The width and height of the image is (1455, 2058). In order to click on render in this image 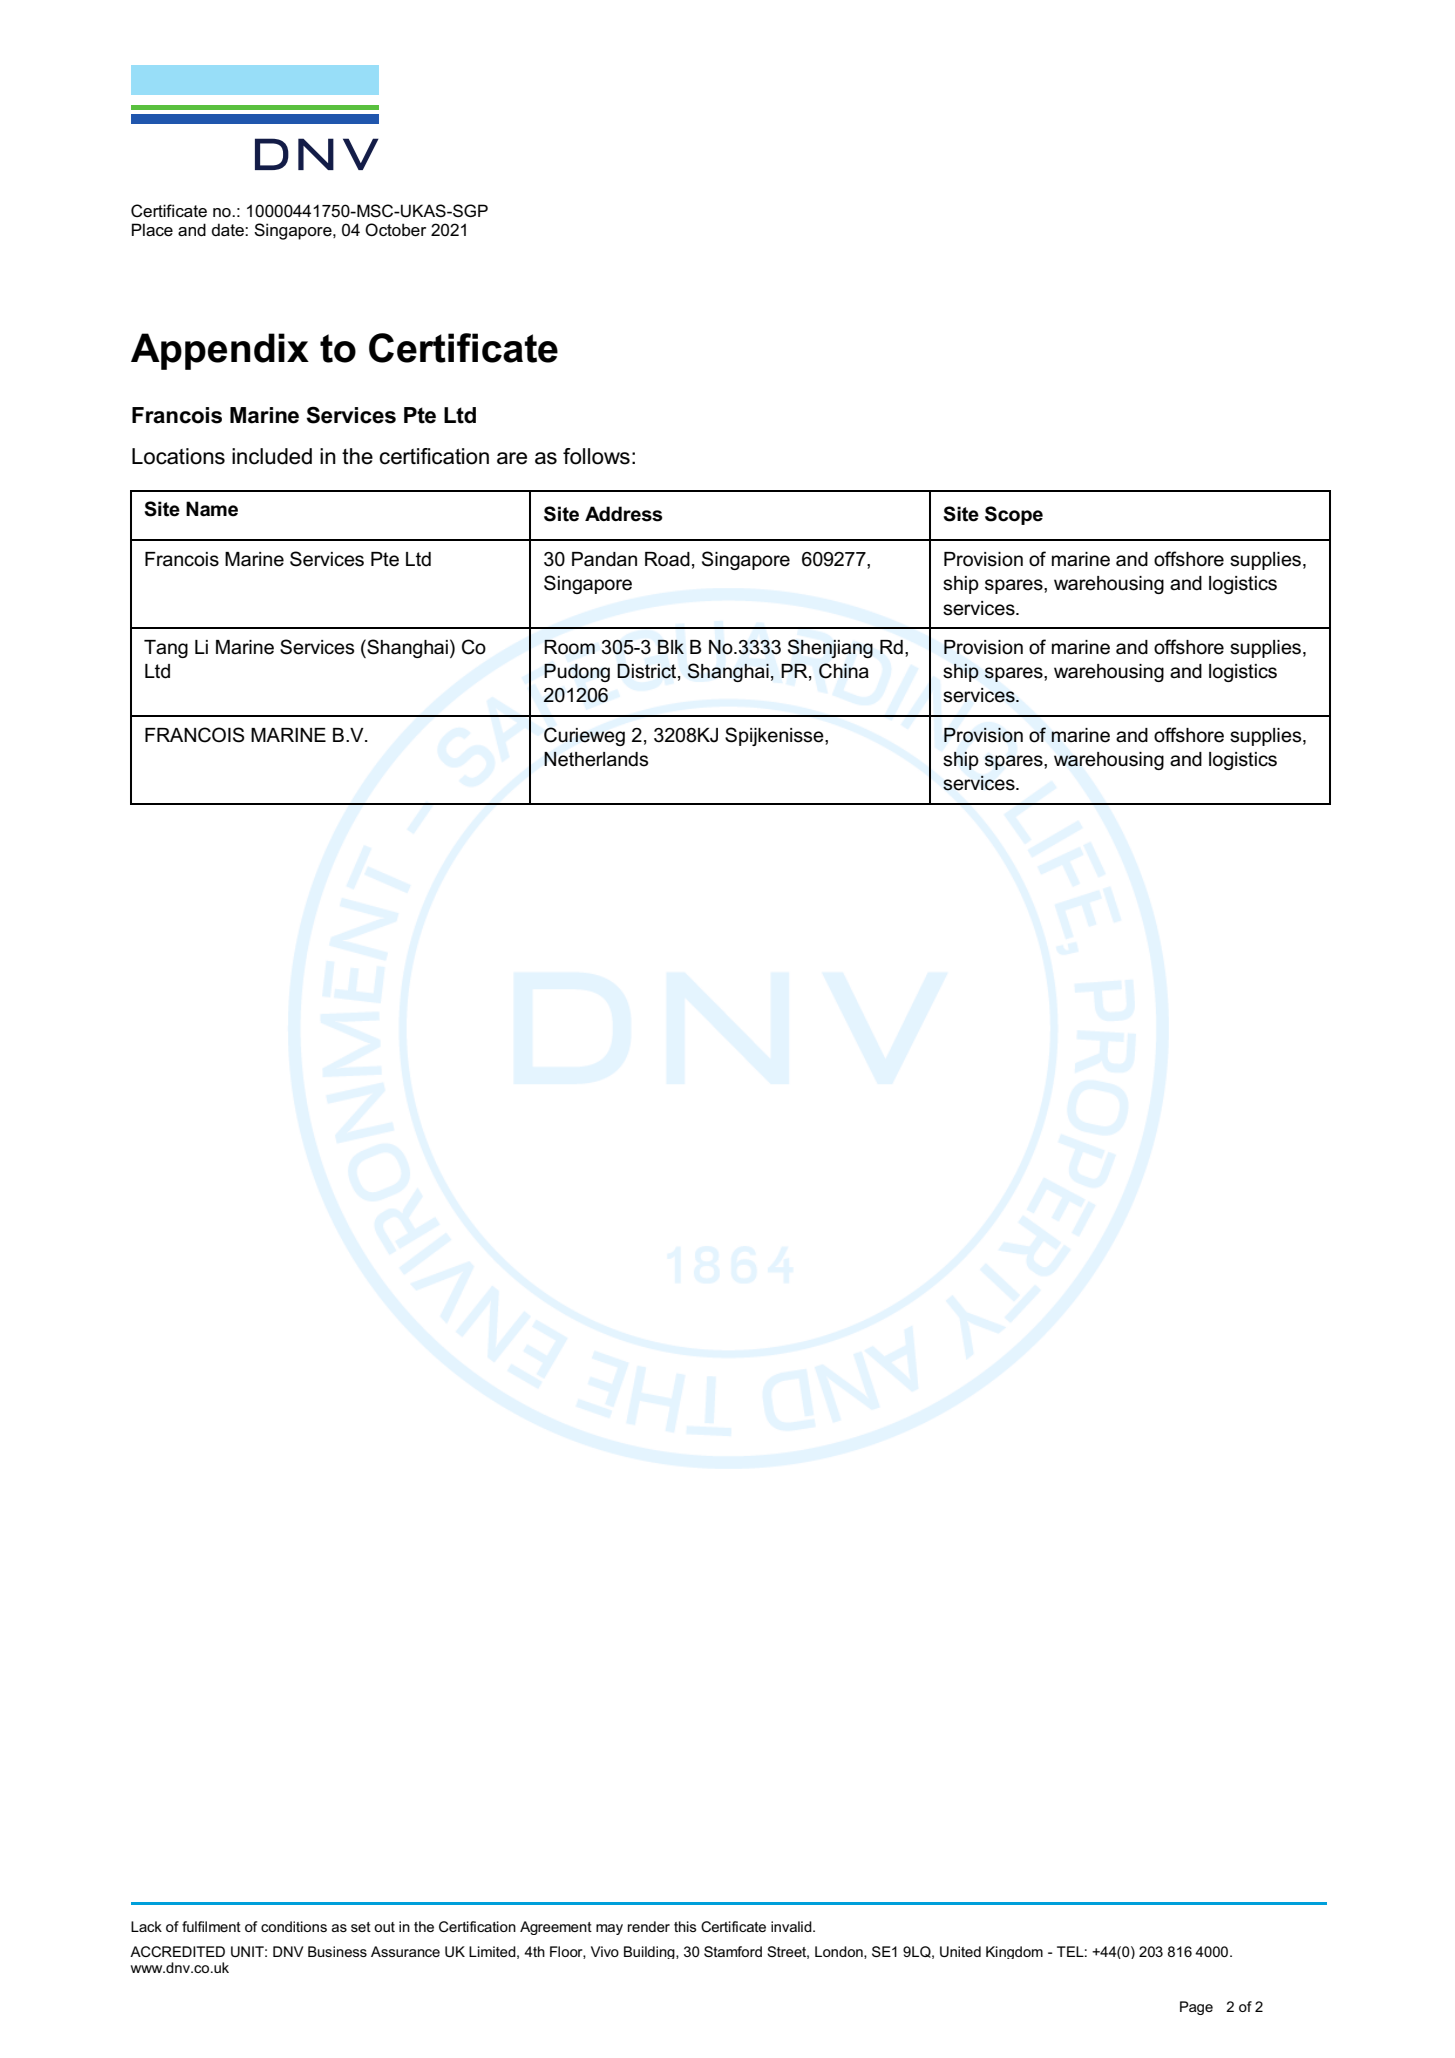, I will do `click(649, 1926)`.
